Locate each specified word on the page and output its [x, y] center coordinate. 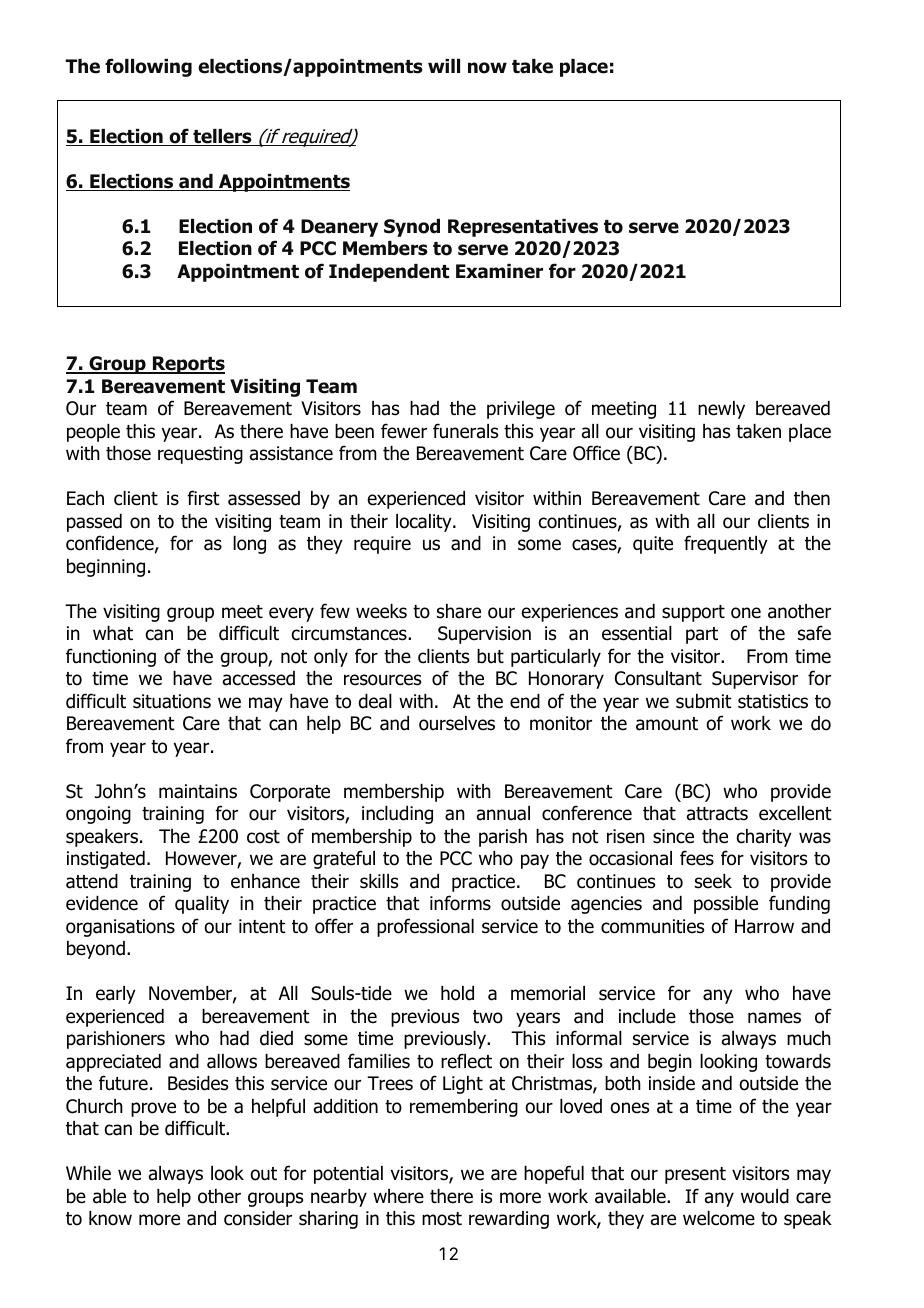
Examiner [499, 271]
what [113, 633]
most [442, 1219]
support [693, 613]
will [444, 66]
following [148, 67]
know [110, 1218]
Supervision [484, 635]
